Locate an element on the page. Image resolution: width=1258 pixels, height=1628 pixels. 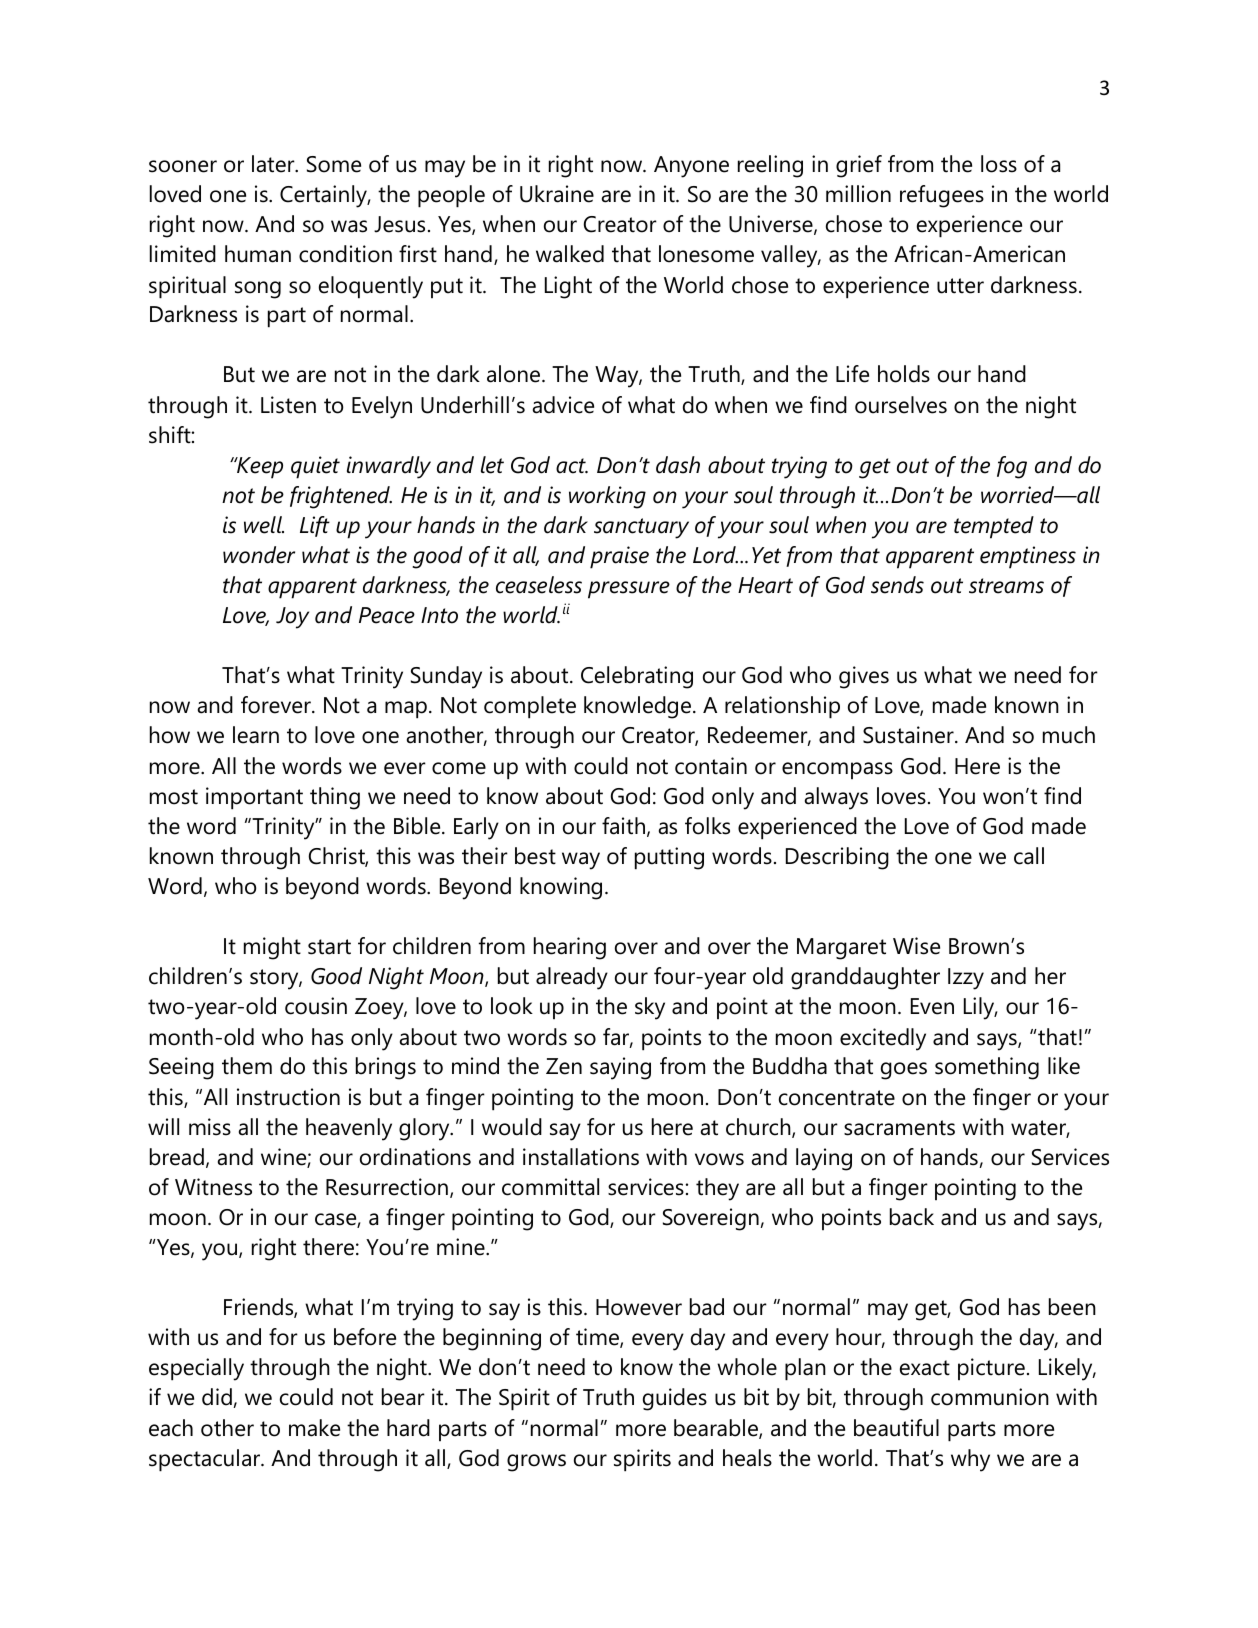
sky is located at coordinates (650, 1008).
